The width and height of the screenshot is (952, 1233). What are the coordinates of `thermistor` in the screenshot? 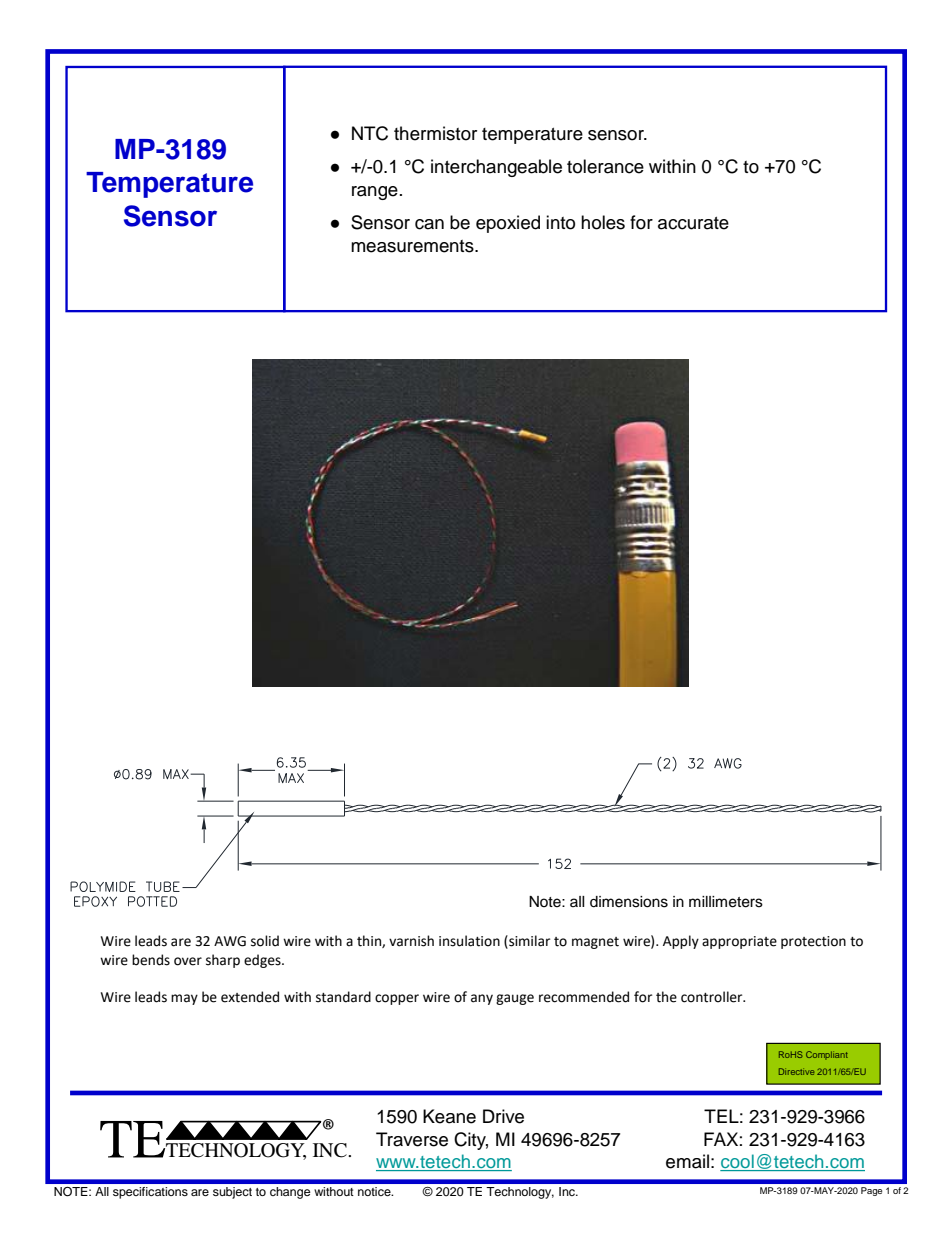 It's located at (435, 133).
